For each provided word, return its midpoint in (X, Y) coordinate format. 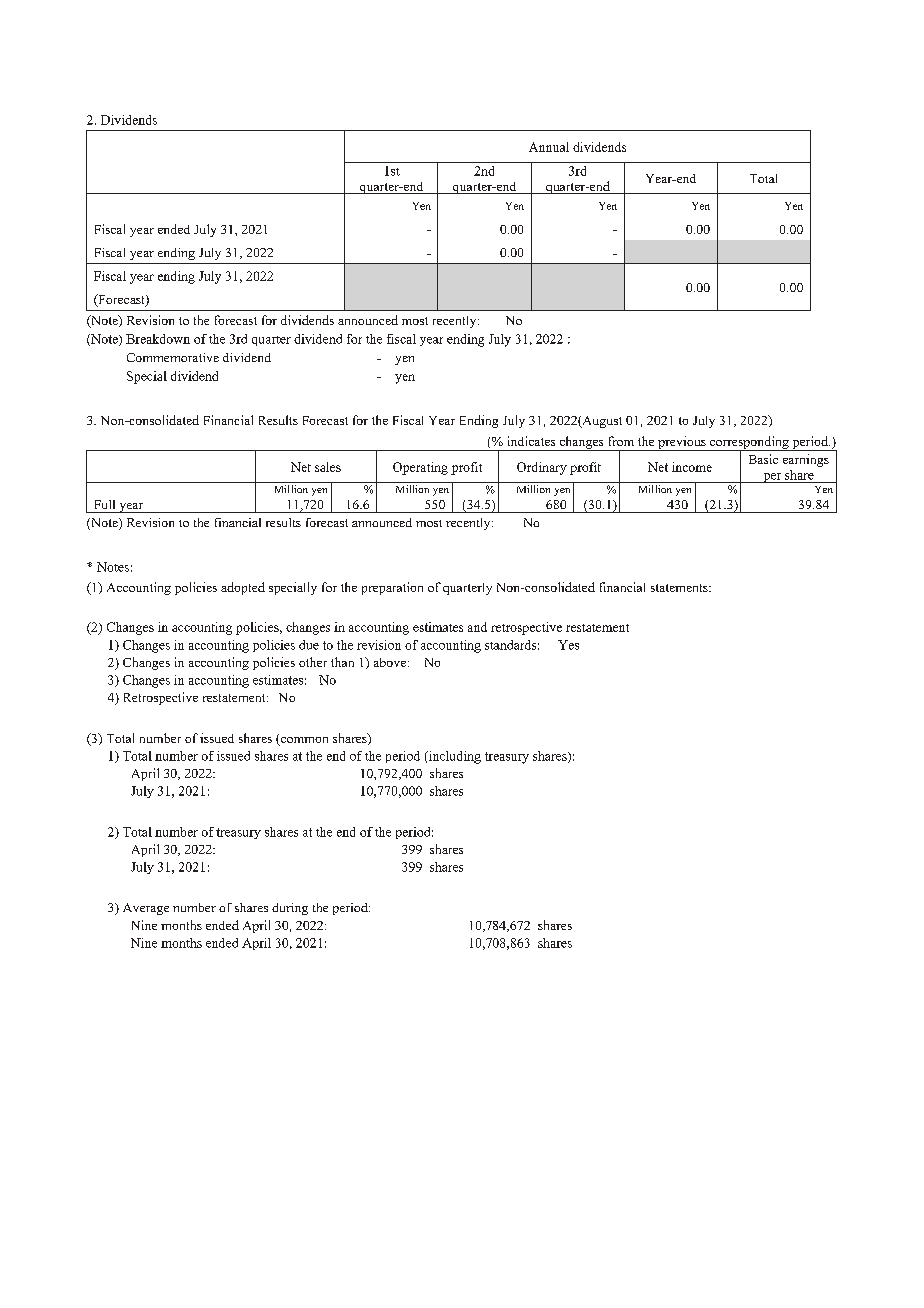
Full (105, 504)
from (621, 441)
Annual (549, 147)
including (454, 757)
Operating (420, 468)
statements (680, 588)
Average (146, 909)
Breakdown (158, 339)
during (290, 909)
